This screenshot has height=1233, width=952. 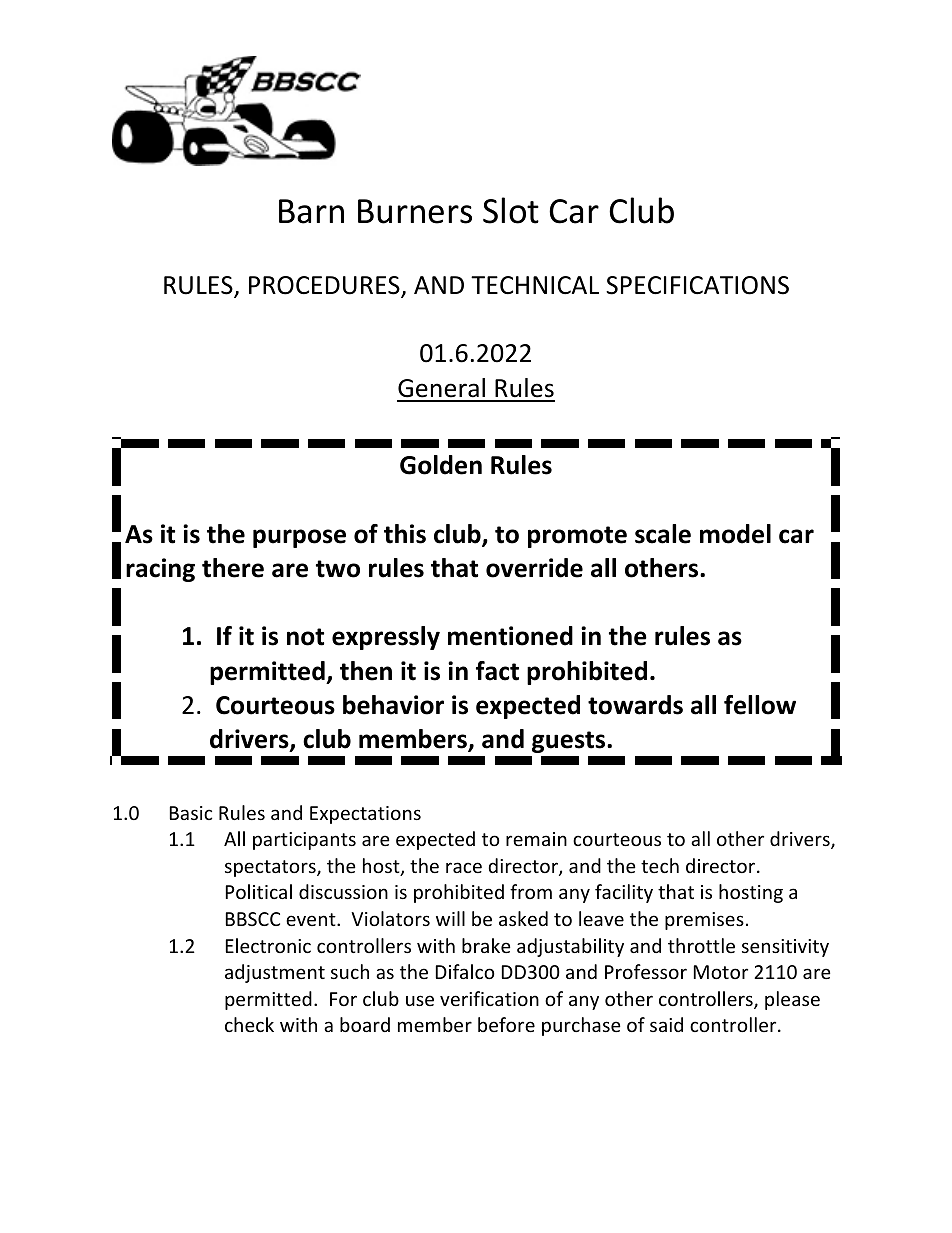 What do you see at coordinates (464, 867) in the screenshot?
I see `race` at bounding box center [464, 867].
